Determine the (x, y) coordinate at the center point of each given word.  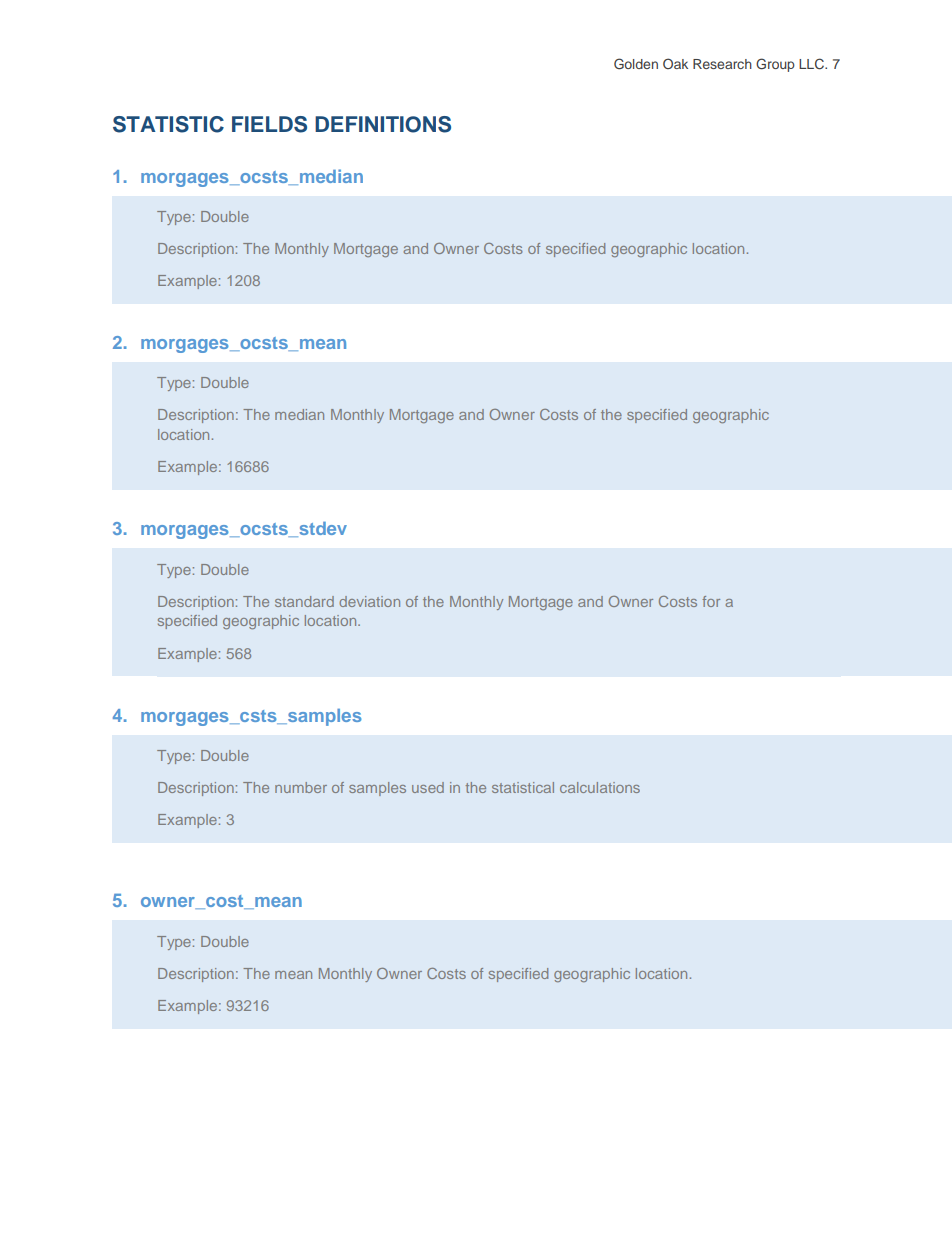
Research (722, 64)
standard (304, 601)
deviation (369, 601)
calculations (600, 787)
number (301, 787)
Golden (636, 64)
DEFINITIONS (383, 124)
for (711, 601)
